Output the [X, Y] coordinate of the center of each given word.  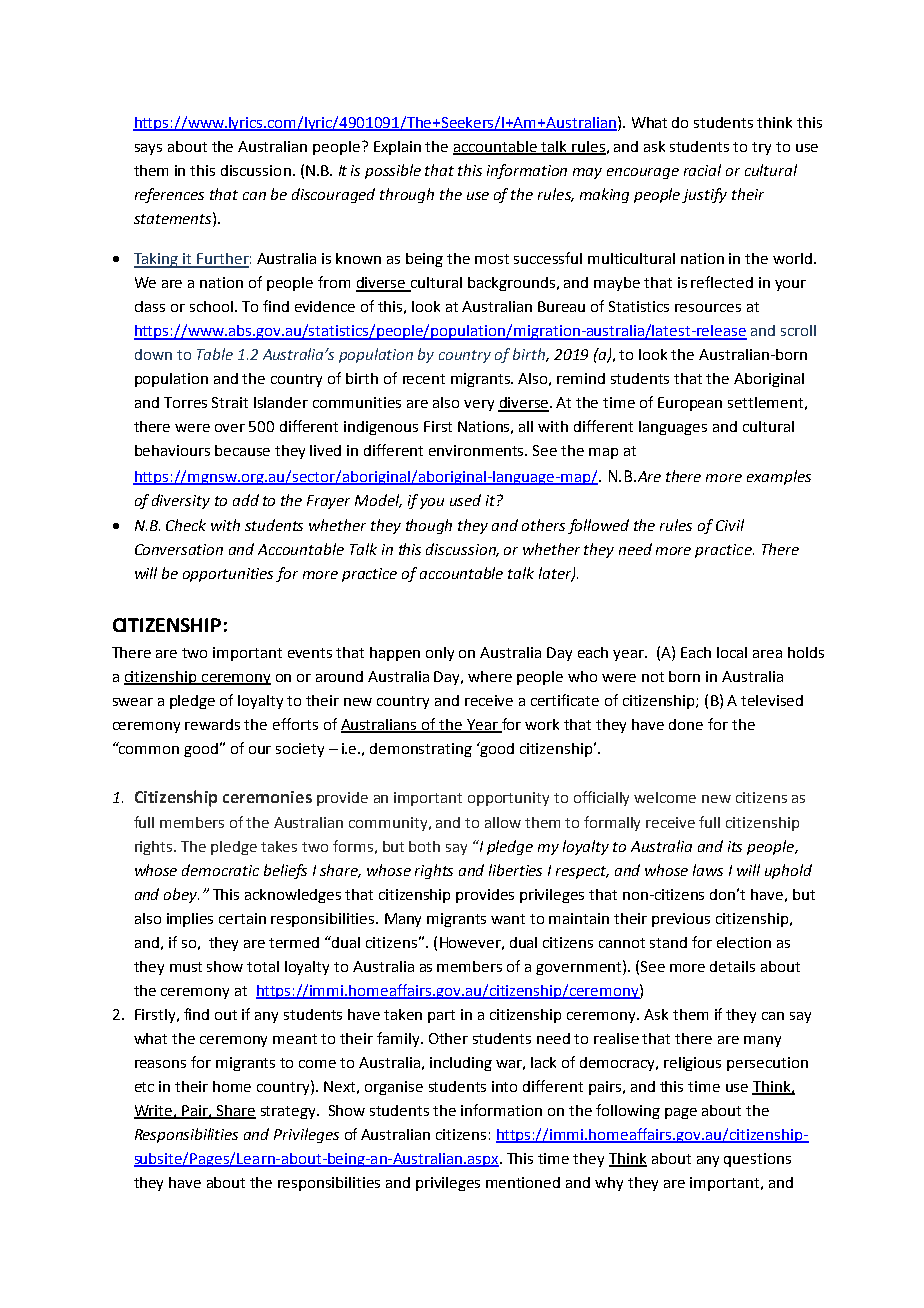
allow [503, 822]
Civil [730, 525]
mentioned [523, 1182]
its [735, 846]
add [246, 500]
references [169, 195]
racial [702, 170]
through [407, 195]
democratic [220, 870]
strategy [289, 1112]
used [465, 500]
